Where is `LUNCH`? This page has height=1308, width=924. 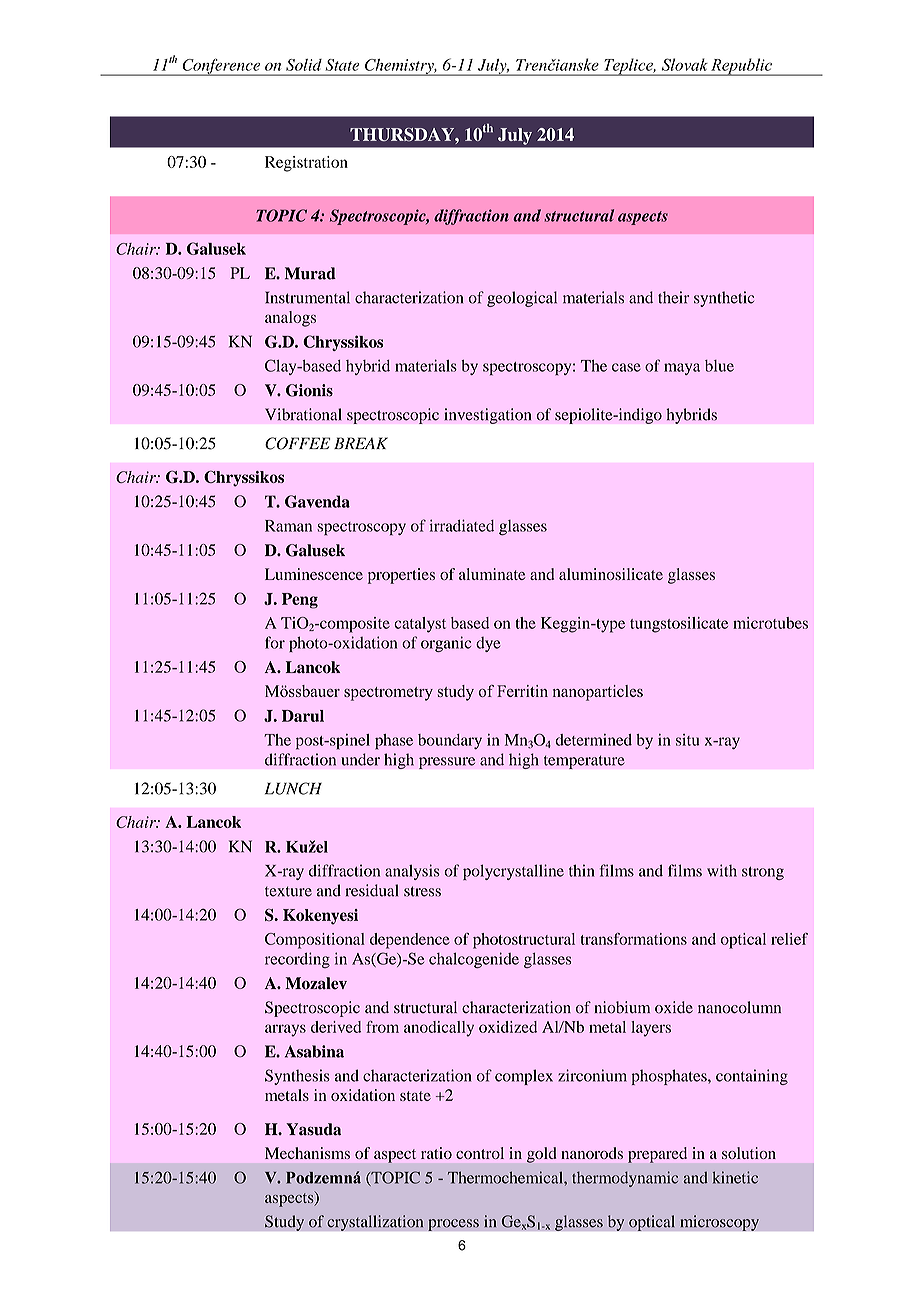 LUNCH is located at coordinates (293, 788).
